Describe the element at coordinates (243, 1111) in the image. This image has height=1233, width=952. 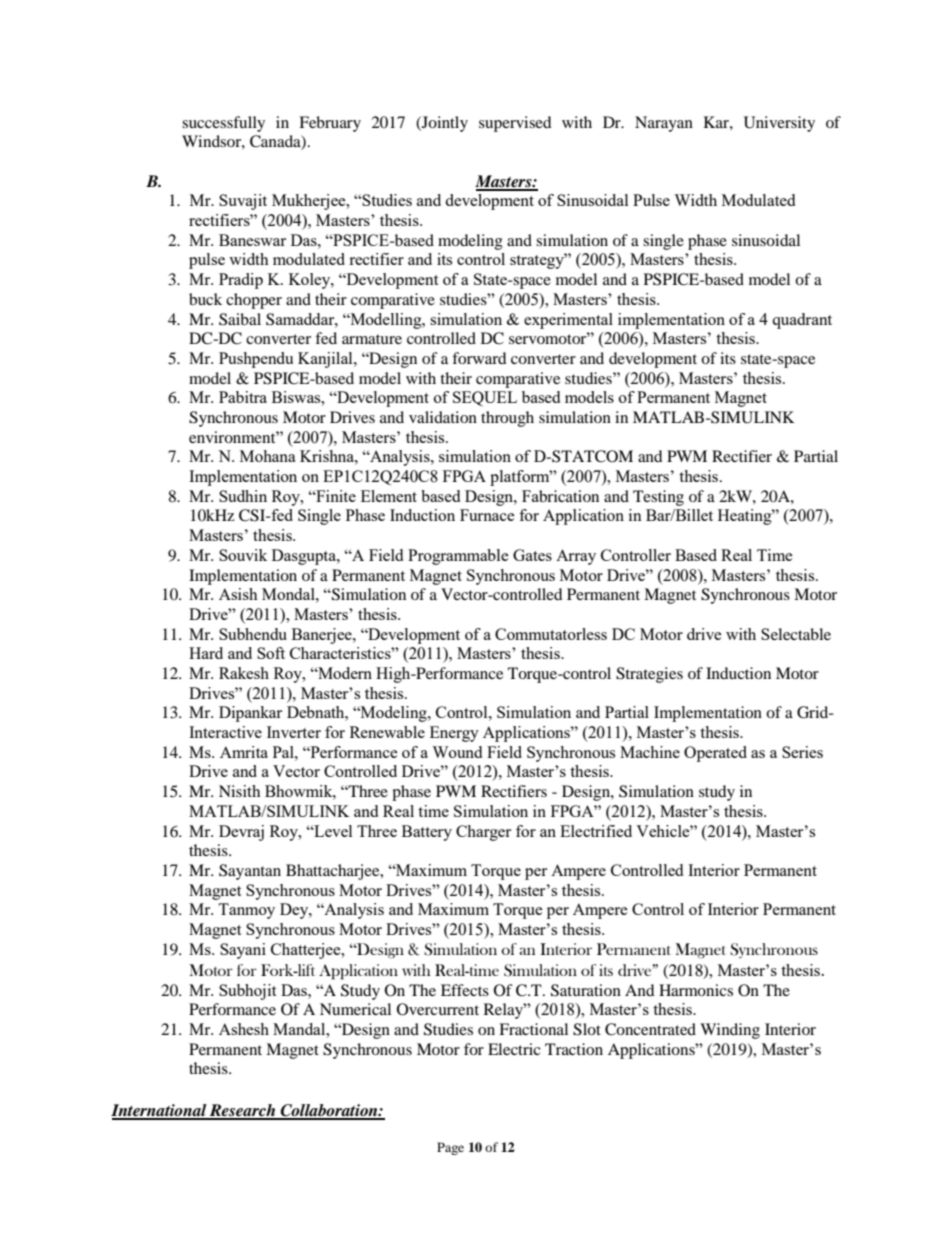
I see `Research` at that location.
